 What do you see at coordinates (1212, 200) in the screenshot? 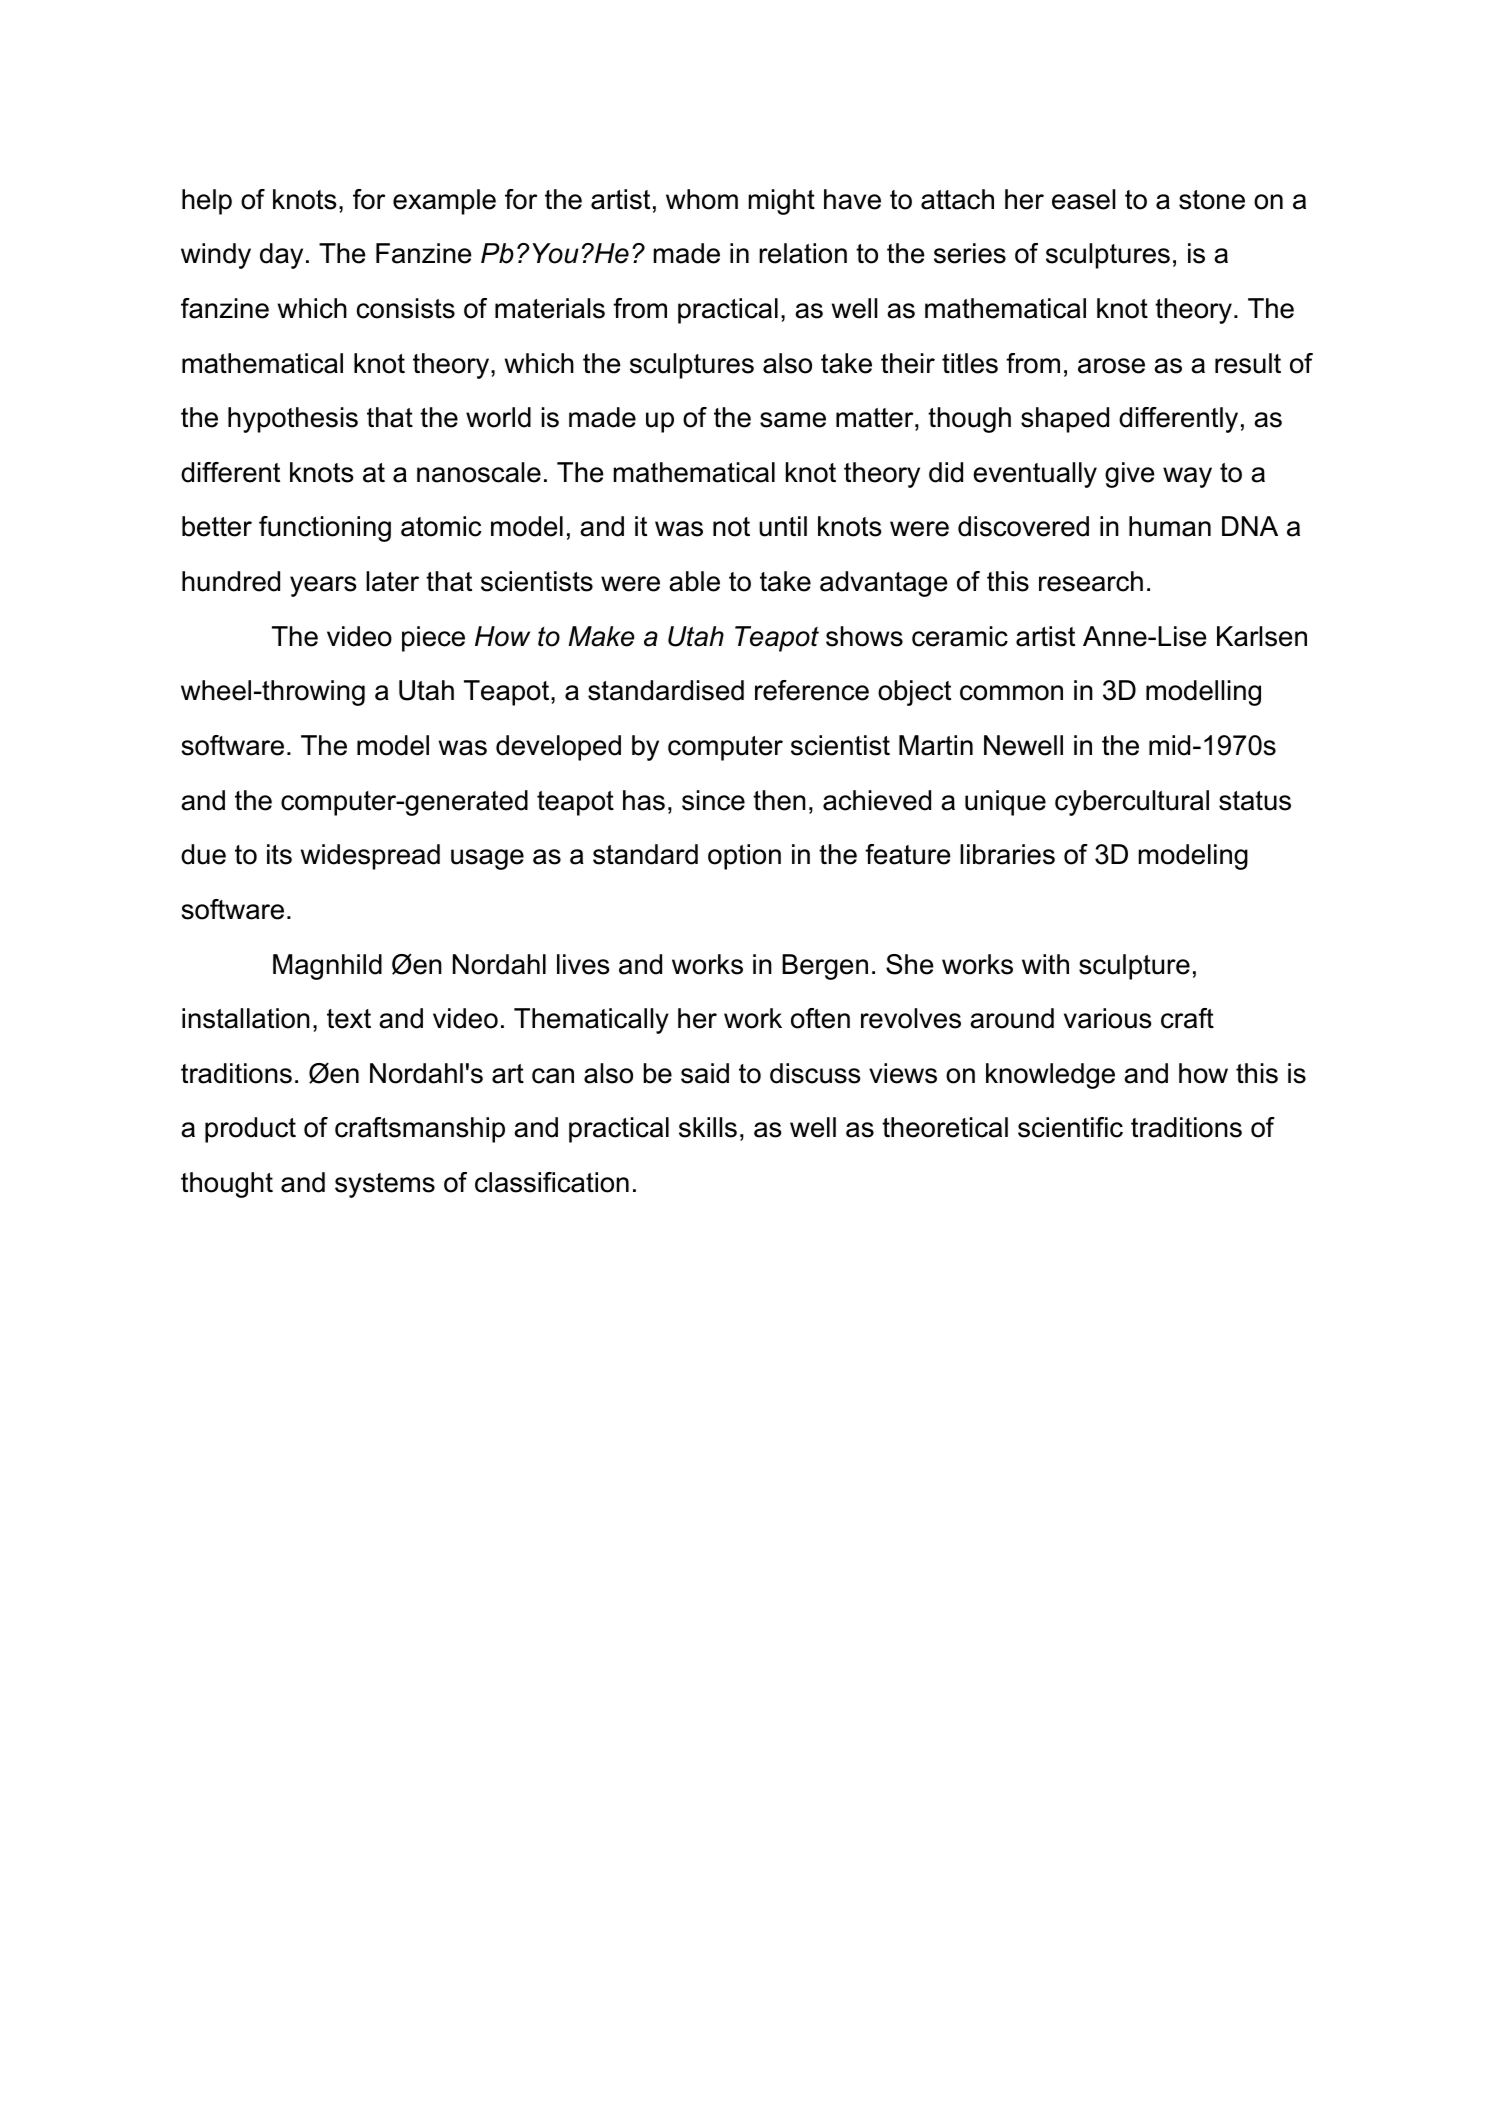
I see `stone` at bounding box center [1212, 200].
